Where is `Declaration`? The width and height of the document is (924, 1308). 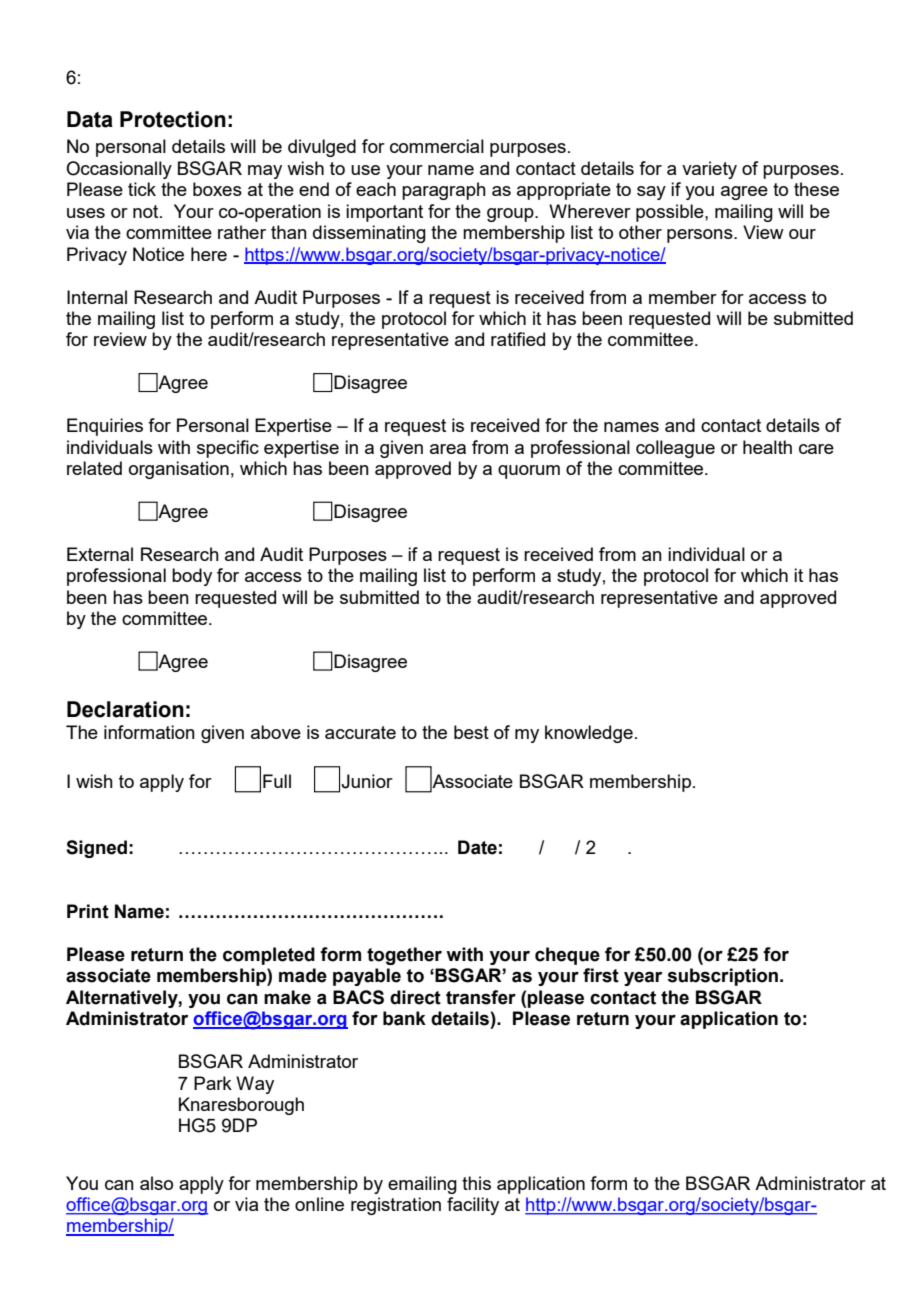
Declaration is located at coordinates (125, 709).
